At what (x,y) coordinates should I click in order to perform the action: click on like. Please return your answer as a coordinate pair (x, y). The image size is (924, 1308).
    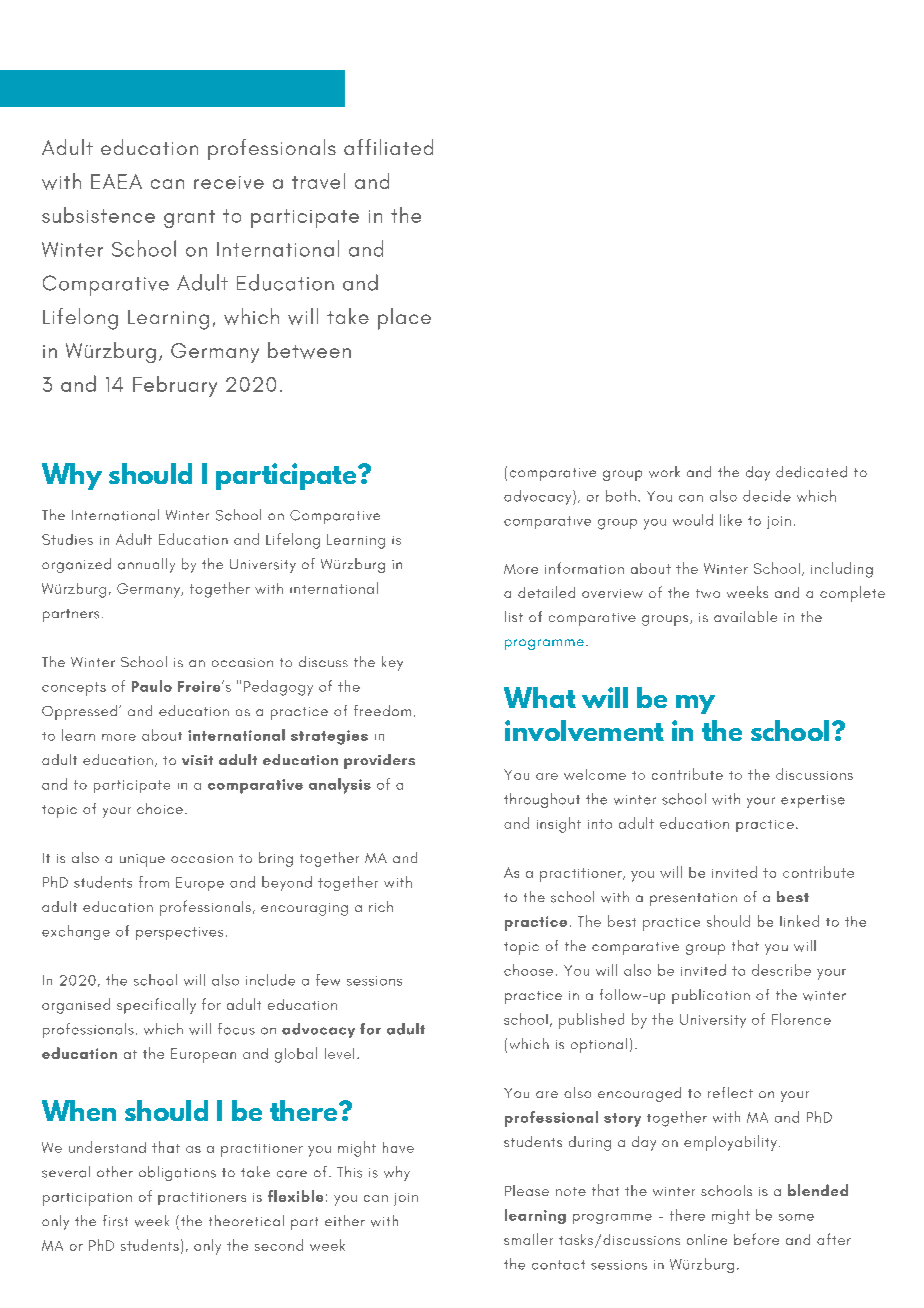
    Looking at the image, I should click on (731, 520).
